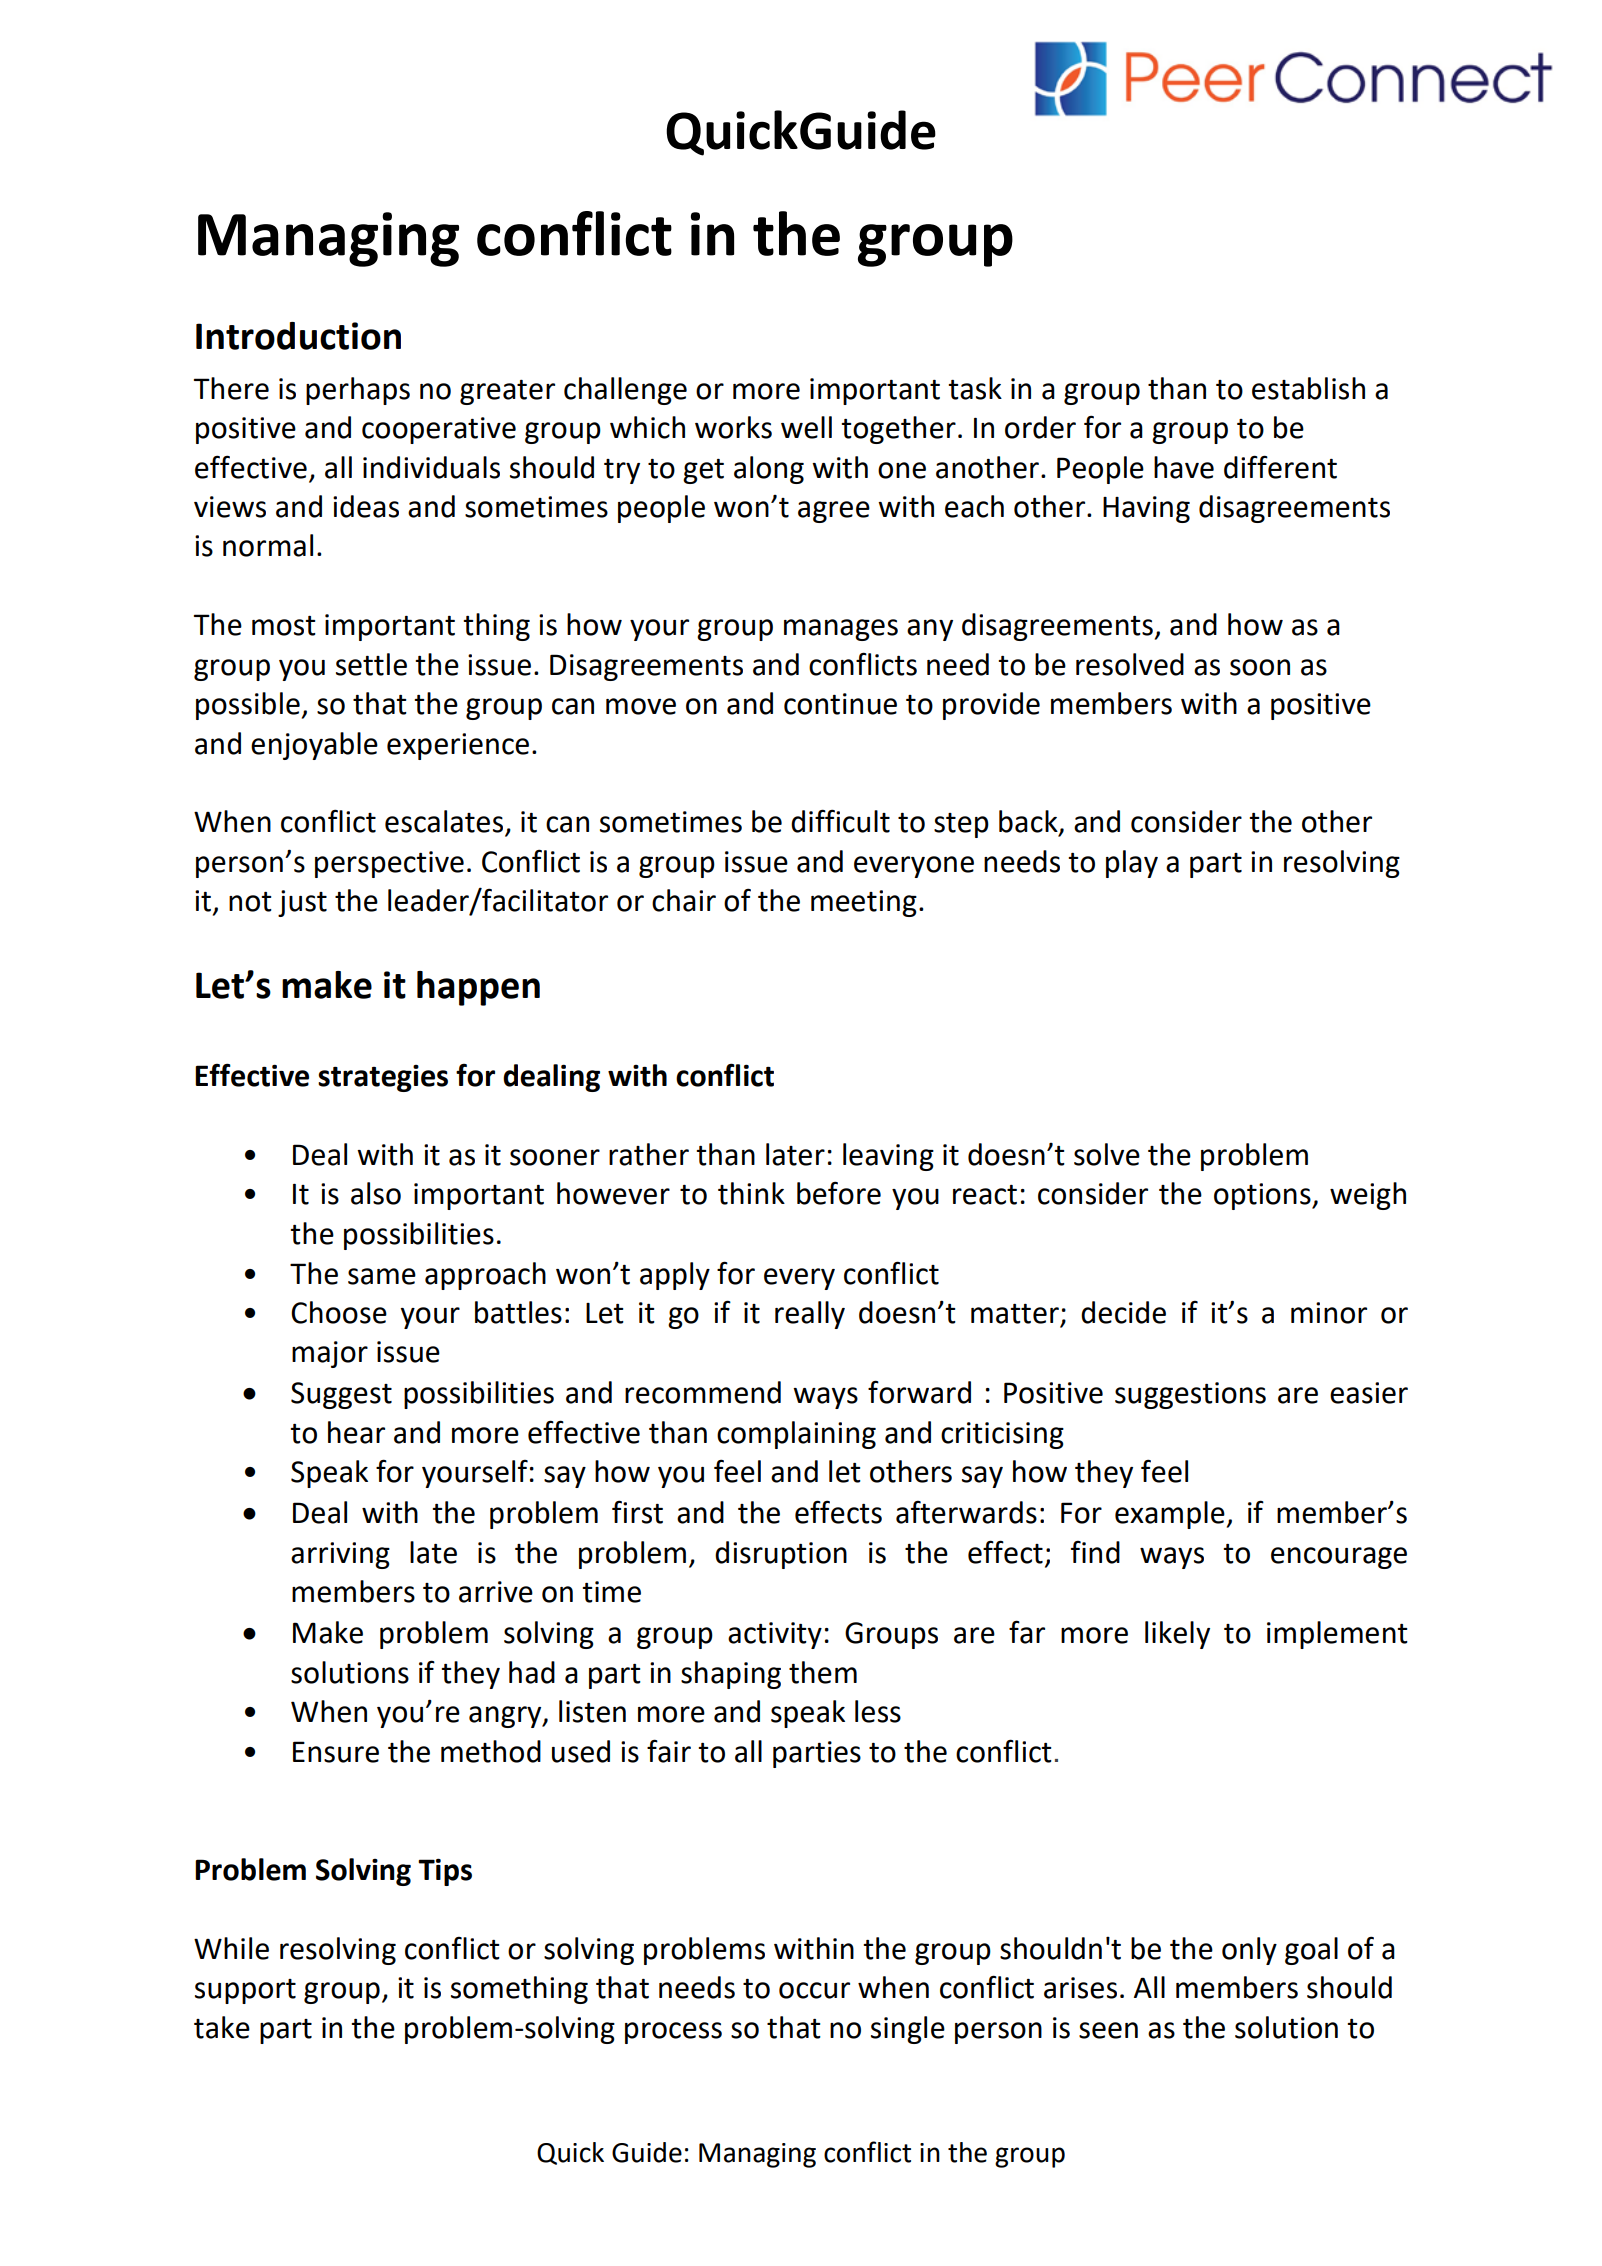  What do you see at coordinates (245, 1991) in the screenshot?
I see `support` at bounding box center [245, 1991].
